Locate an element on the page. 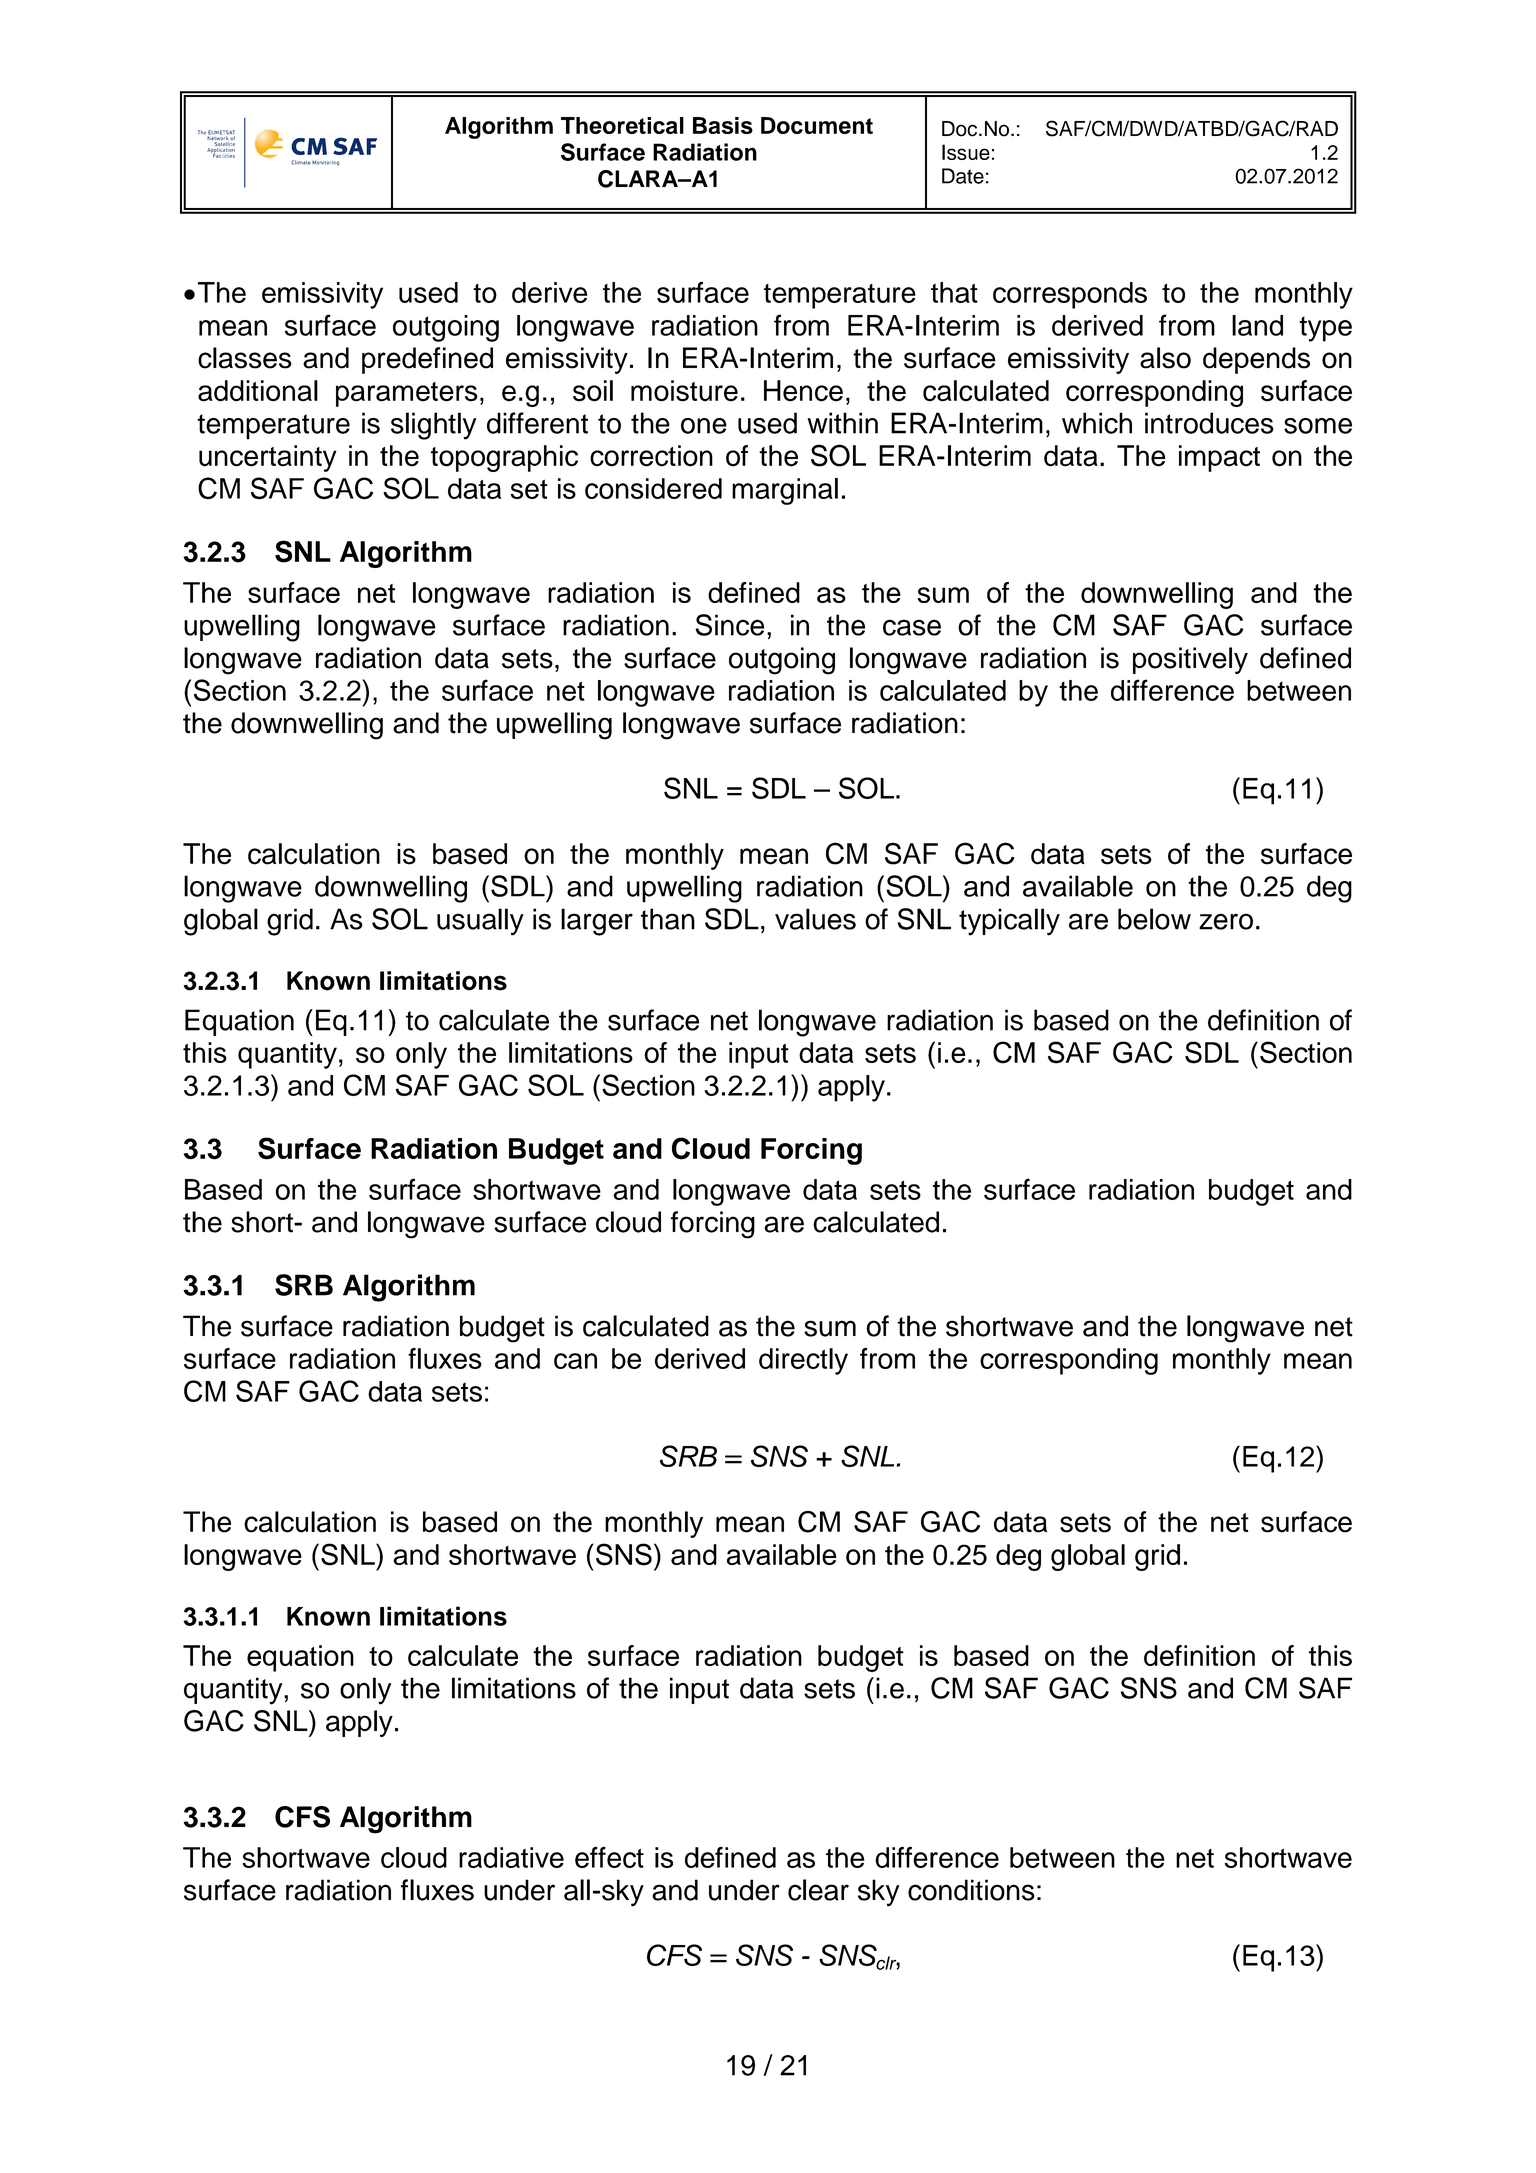  conditions is located at coordinates (971, 1890).
